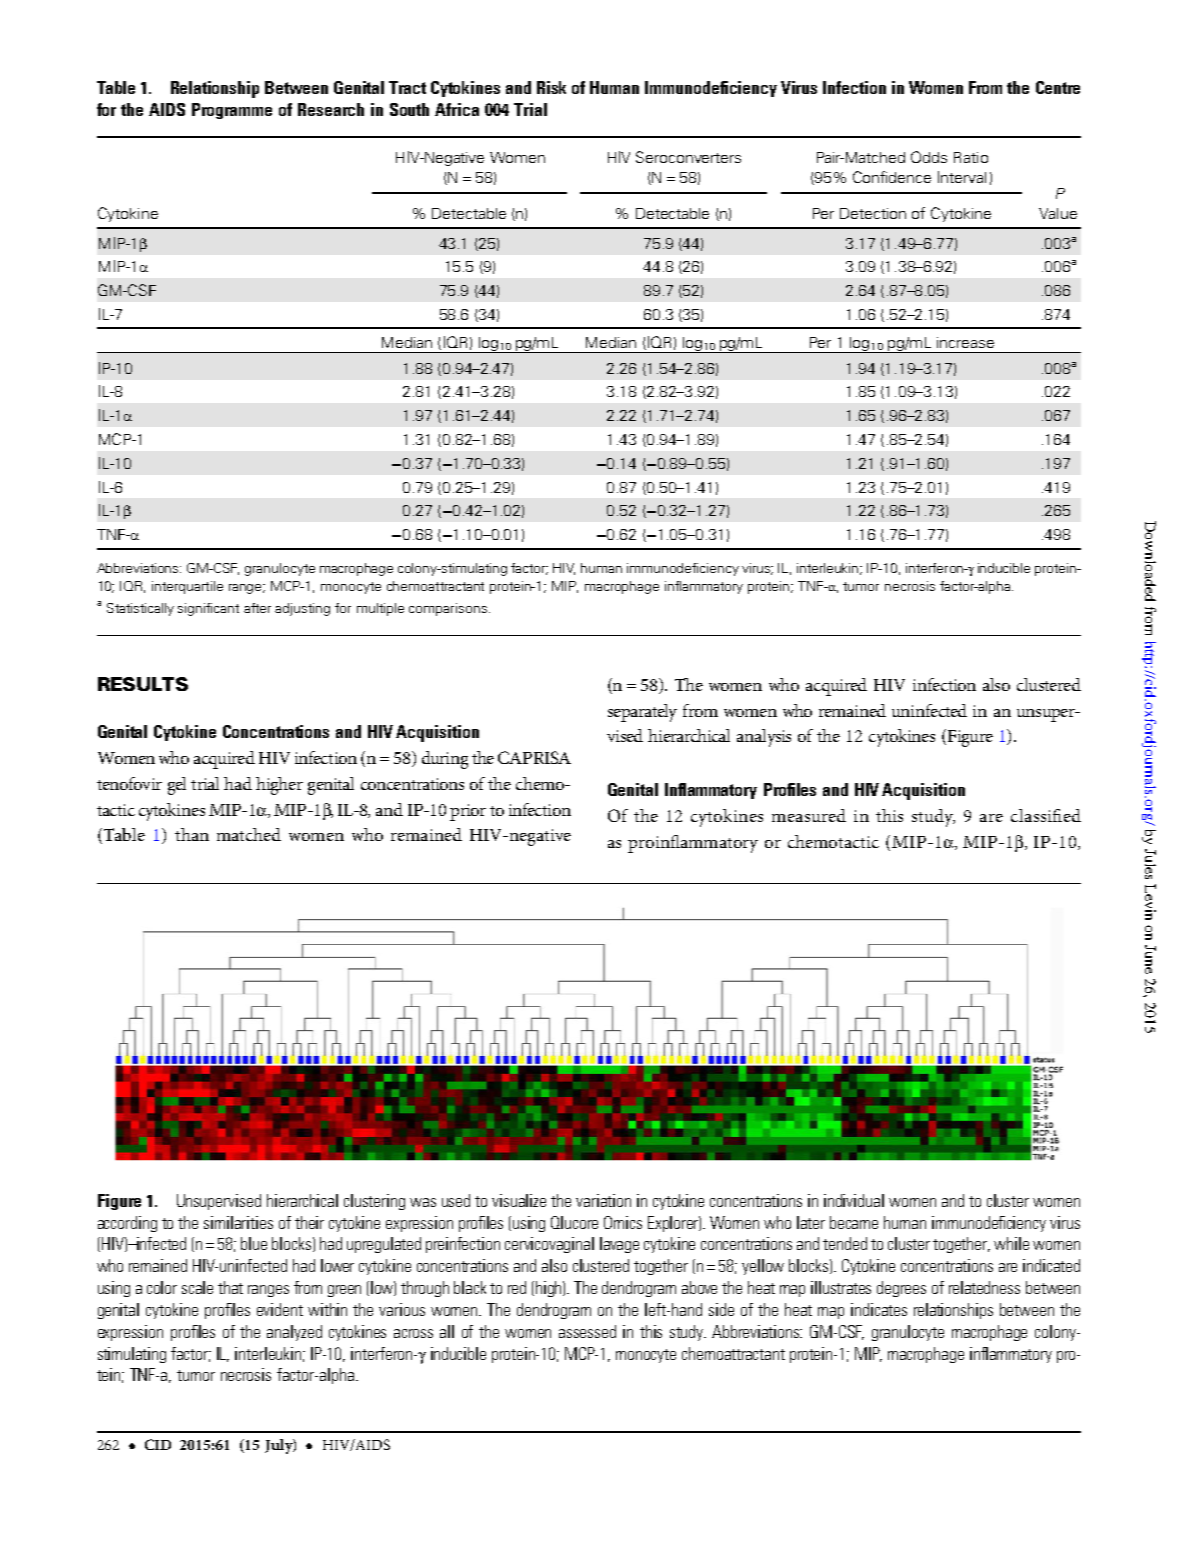 The height and width of the image is (1553, 1178). Describe the element at coordinates (764, 738) in the image. I see `analysis` at that location.
